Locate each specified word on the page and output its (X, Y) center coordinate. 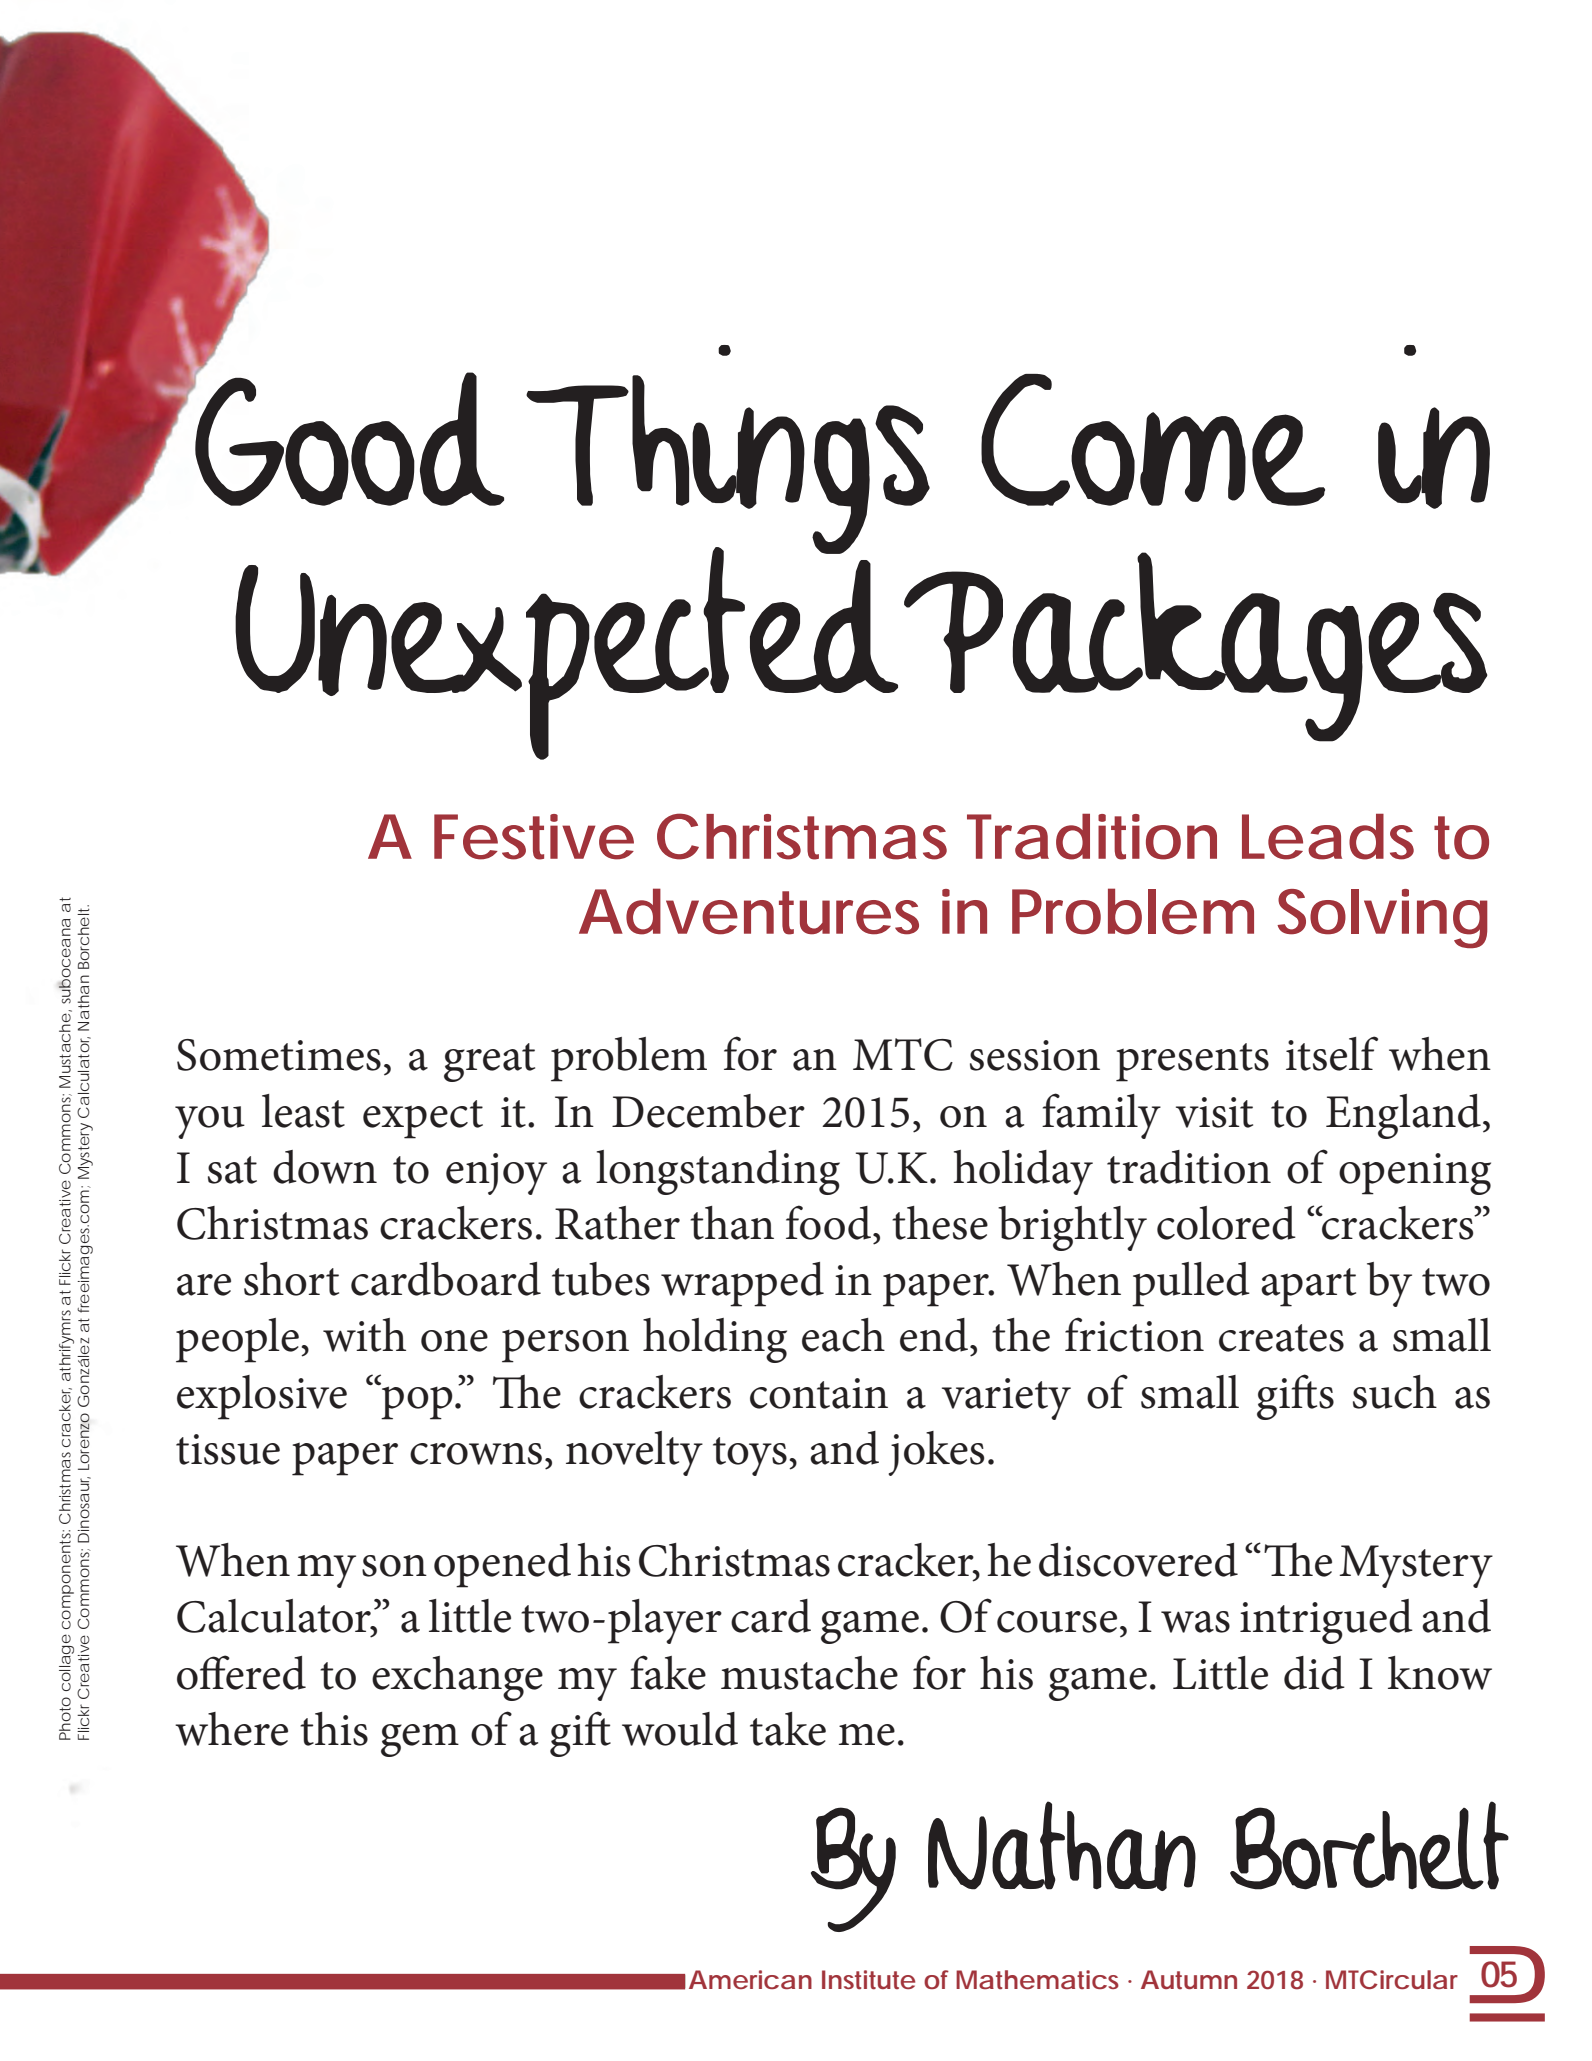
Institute (868, 1979)
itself (1332, 1053)
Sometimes (279, 1055)
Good (348, 438)
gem (420, 1740)
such (1395, 1392)
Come (1153, 440)
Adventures (749, 911)
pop (416, 1402)
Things (728, 450)
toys (750, 1456)
